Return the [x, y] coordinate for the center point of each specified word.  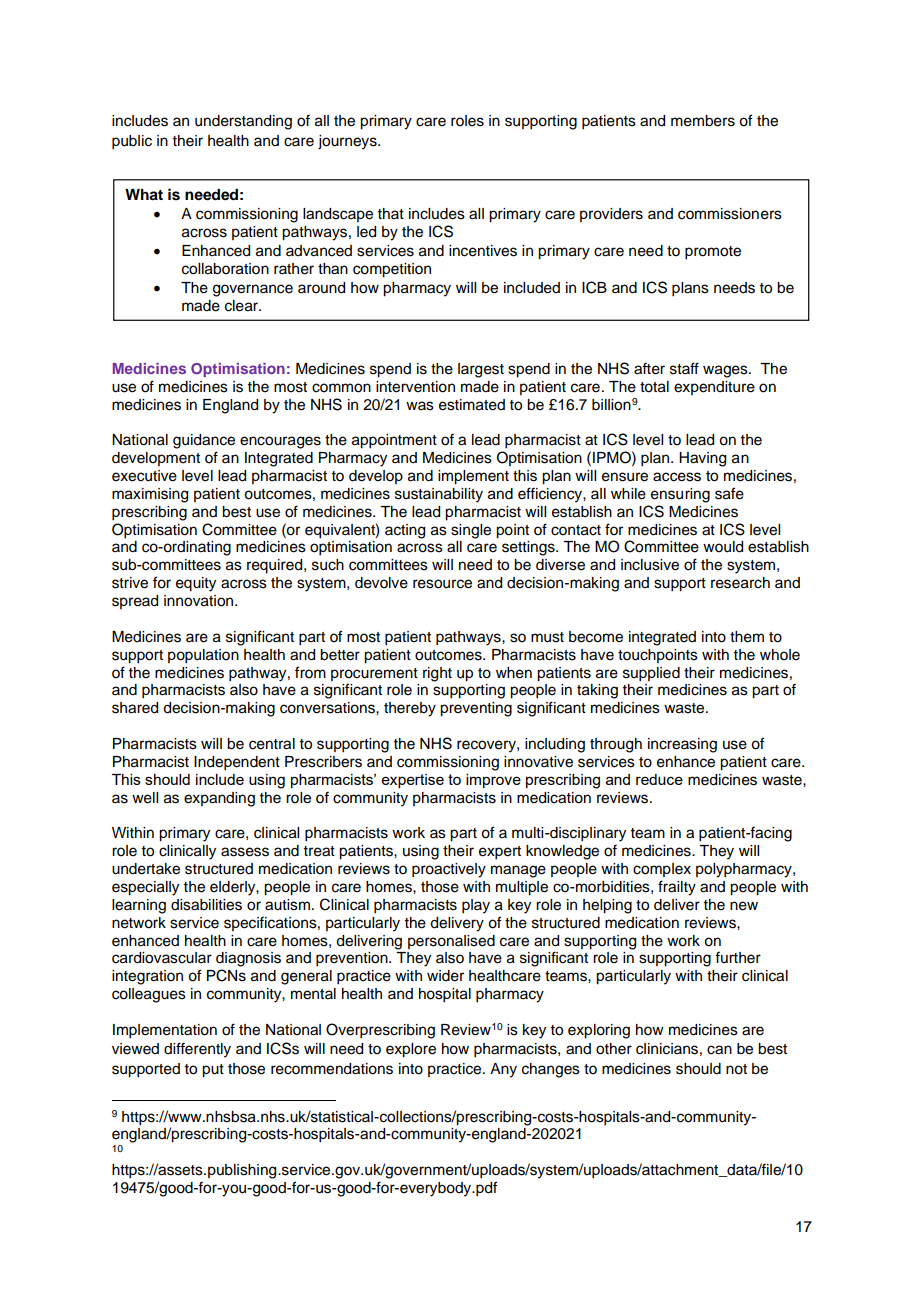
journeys [348, 142]
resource [442, 584]
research [740, 583]
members [703, 121]
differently [197, 1050]
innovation [200, 601]
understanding [243, 122]
